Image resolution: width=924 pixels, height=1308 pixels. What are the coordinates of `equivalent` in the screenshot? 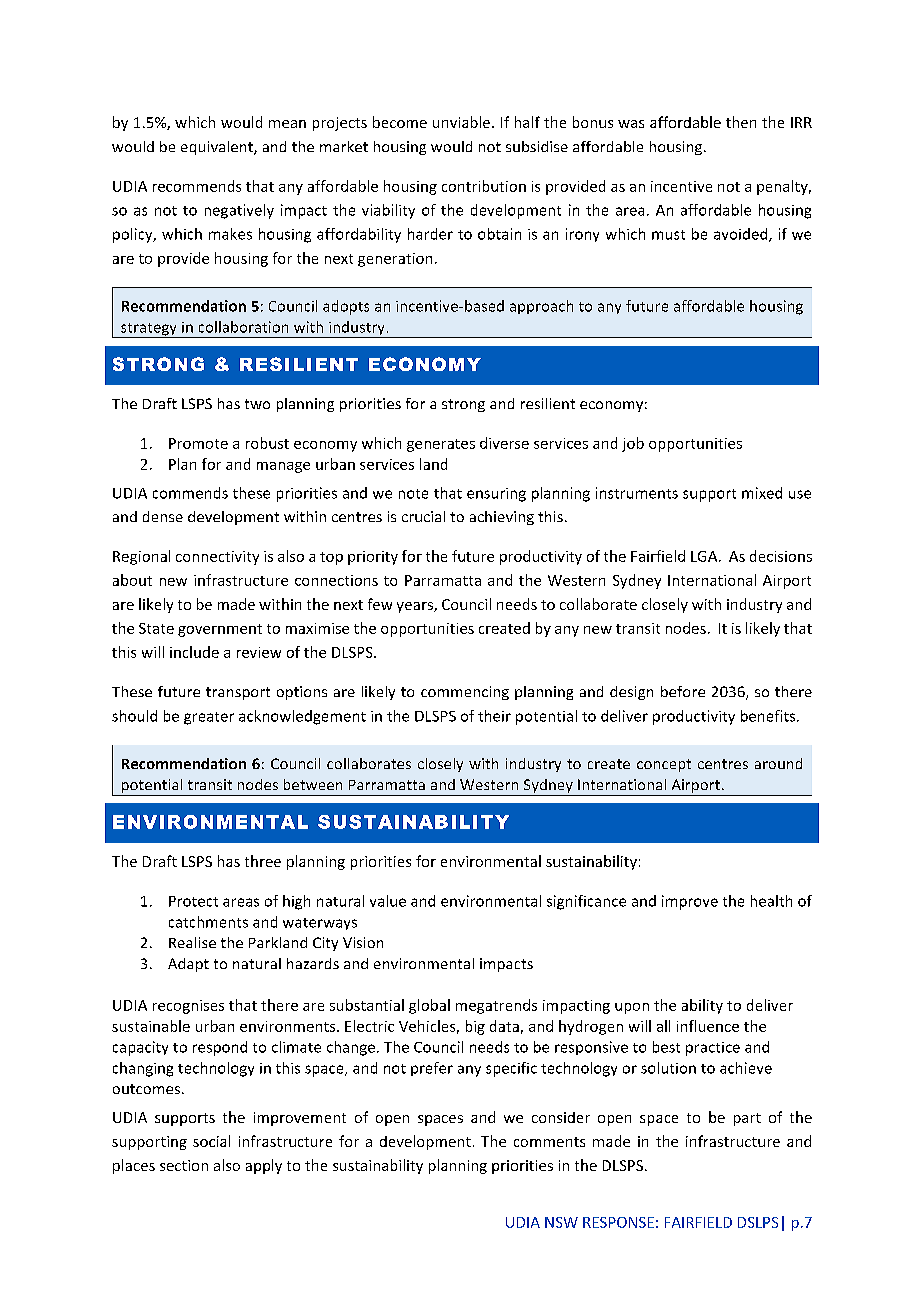 It's located at (218, 148).
